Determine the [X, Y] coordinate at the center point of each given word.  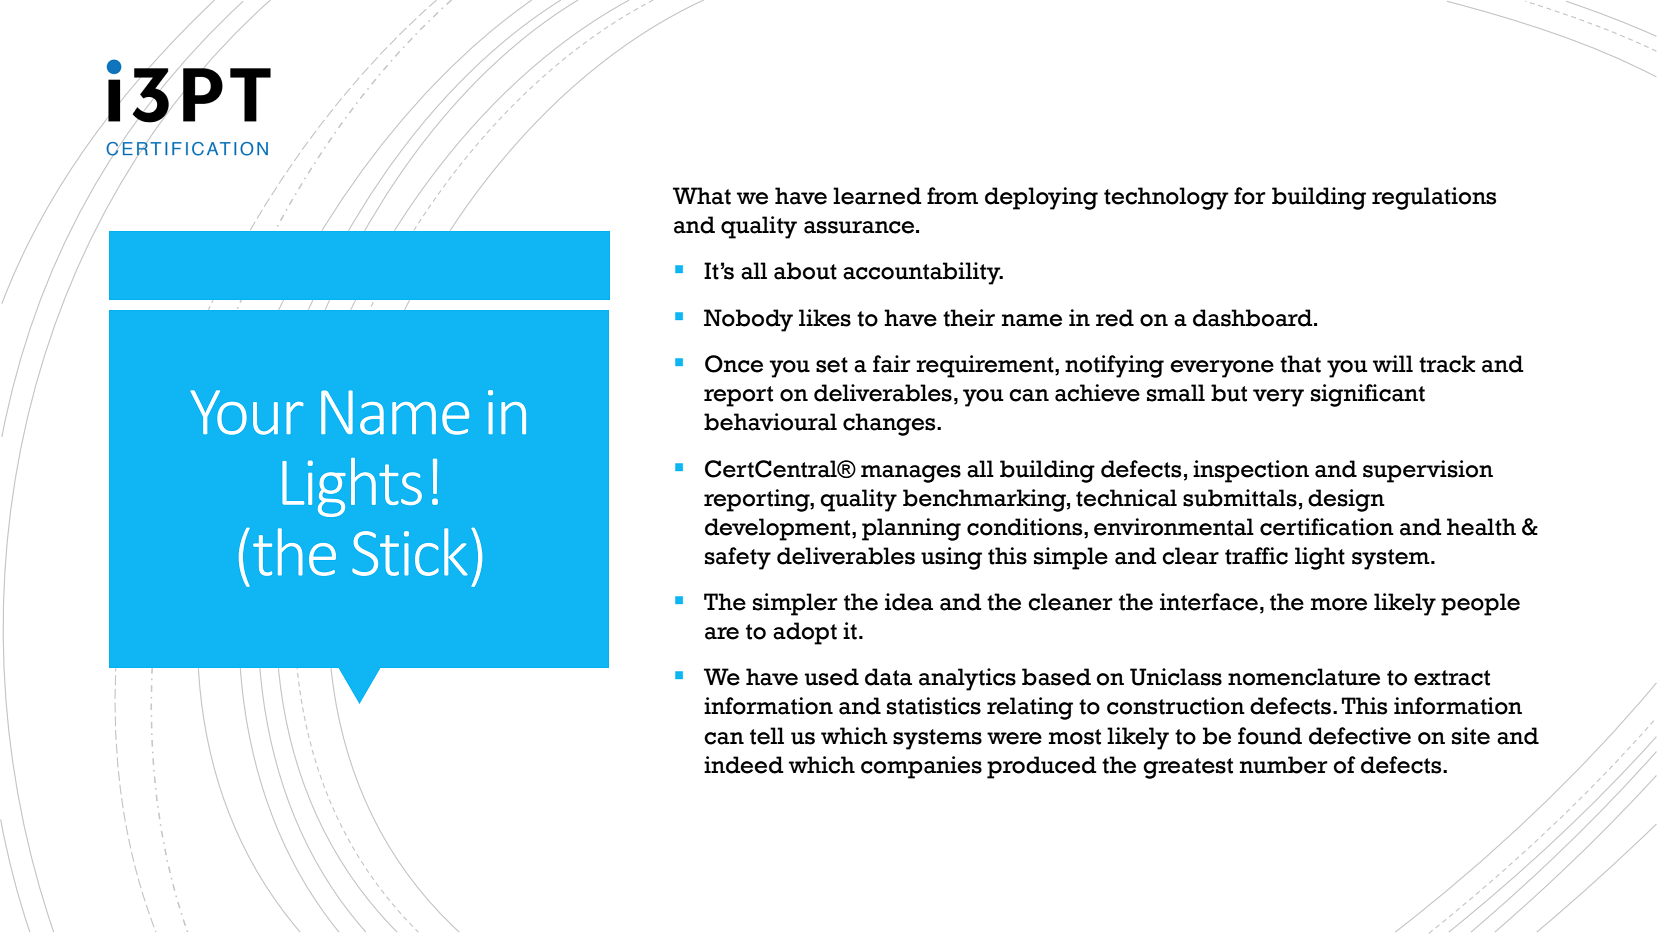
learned [877, 196]
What [702, 196]
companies [921, 767]
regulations [1434, 198]
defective [1360, 736]
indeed [744, 765]
